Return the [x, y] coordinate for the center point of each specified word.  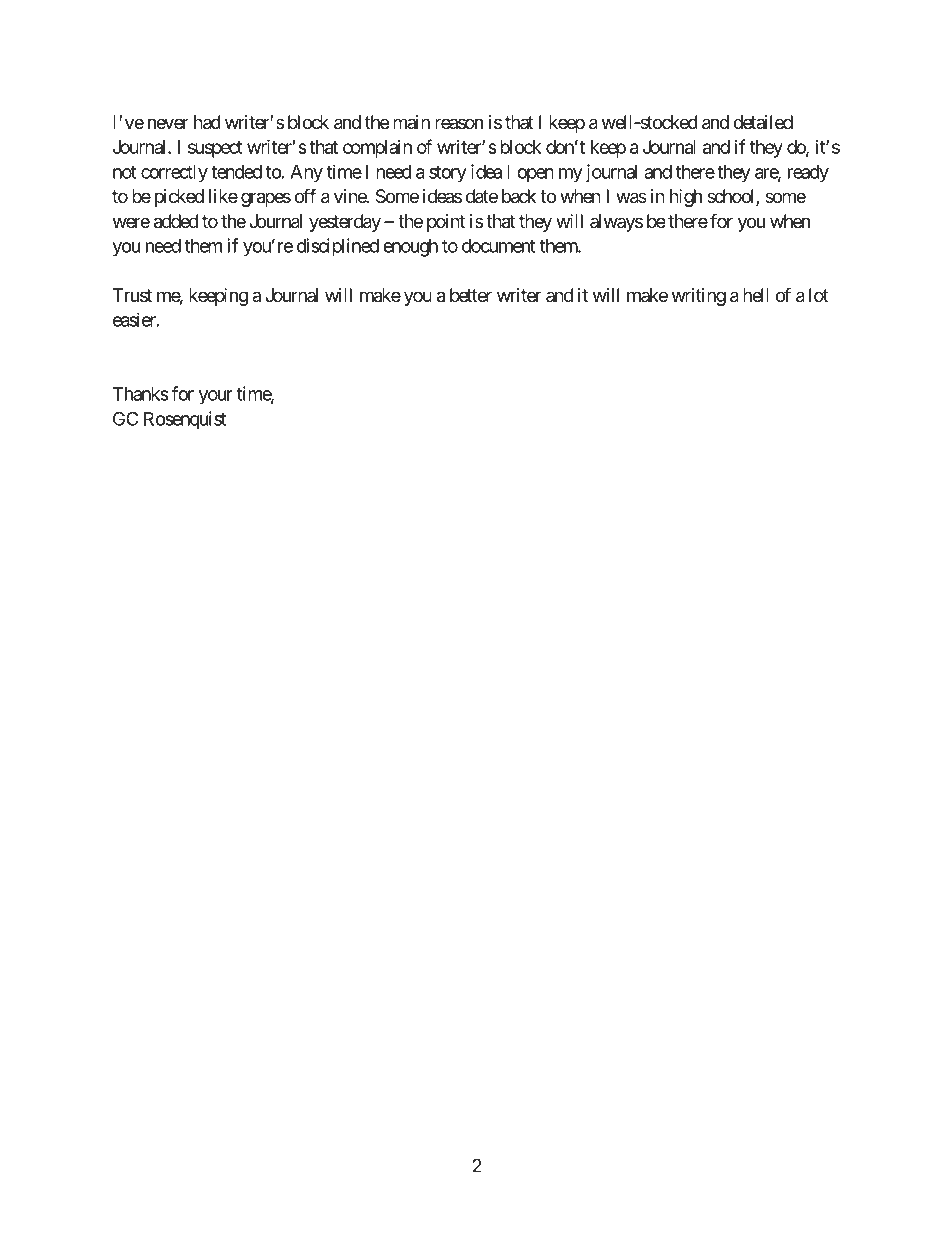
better [471, 295]
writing [699, 297]
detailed [763, 122]
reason [459, 123]
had [207, 122]
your [216, 397]
